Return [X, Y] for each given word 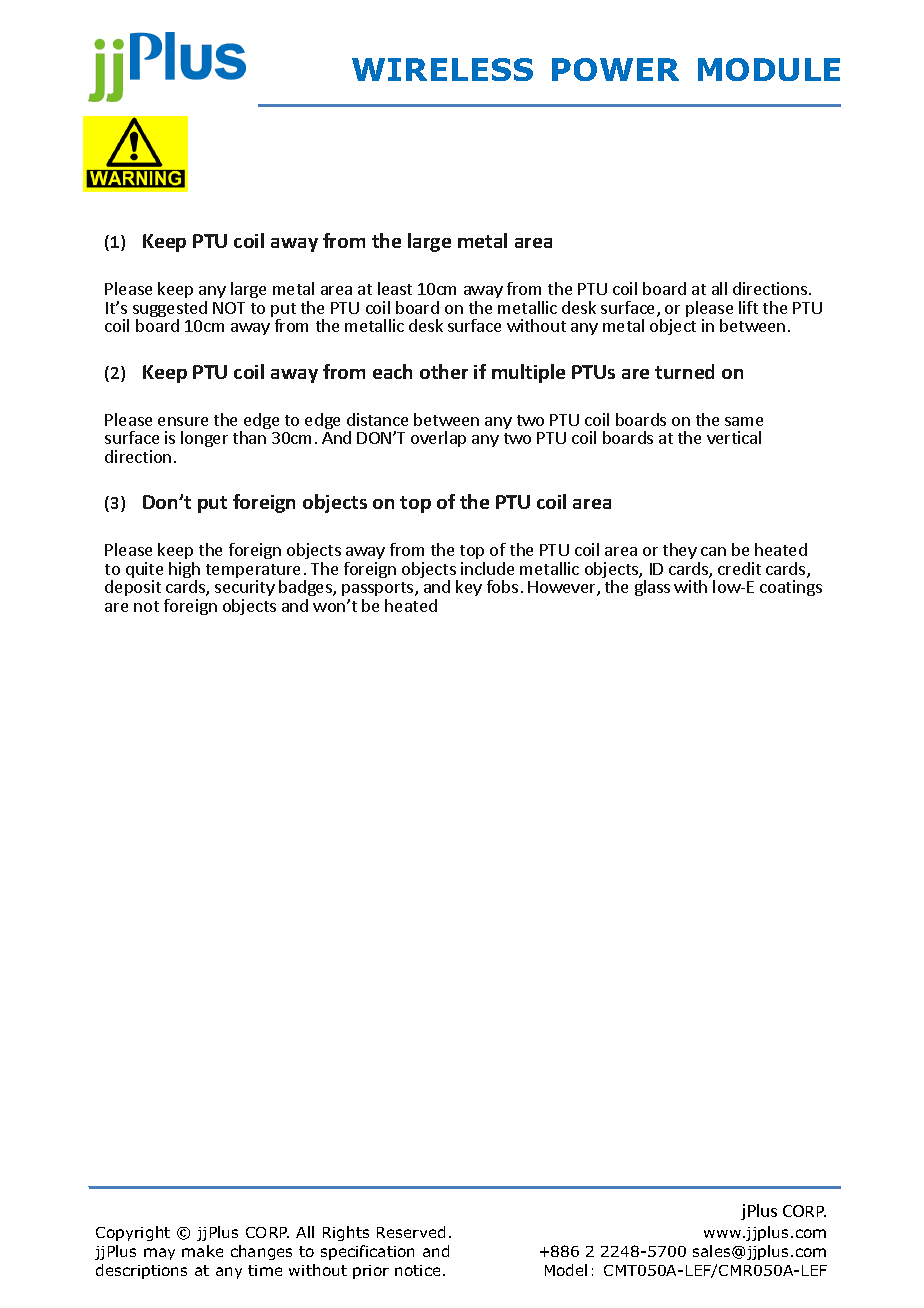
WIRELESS [442, 69]
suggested [170, 310]
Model [566, 1270]
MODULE [769, 69]
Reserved [411, 1232]
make [202, 1251]
